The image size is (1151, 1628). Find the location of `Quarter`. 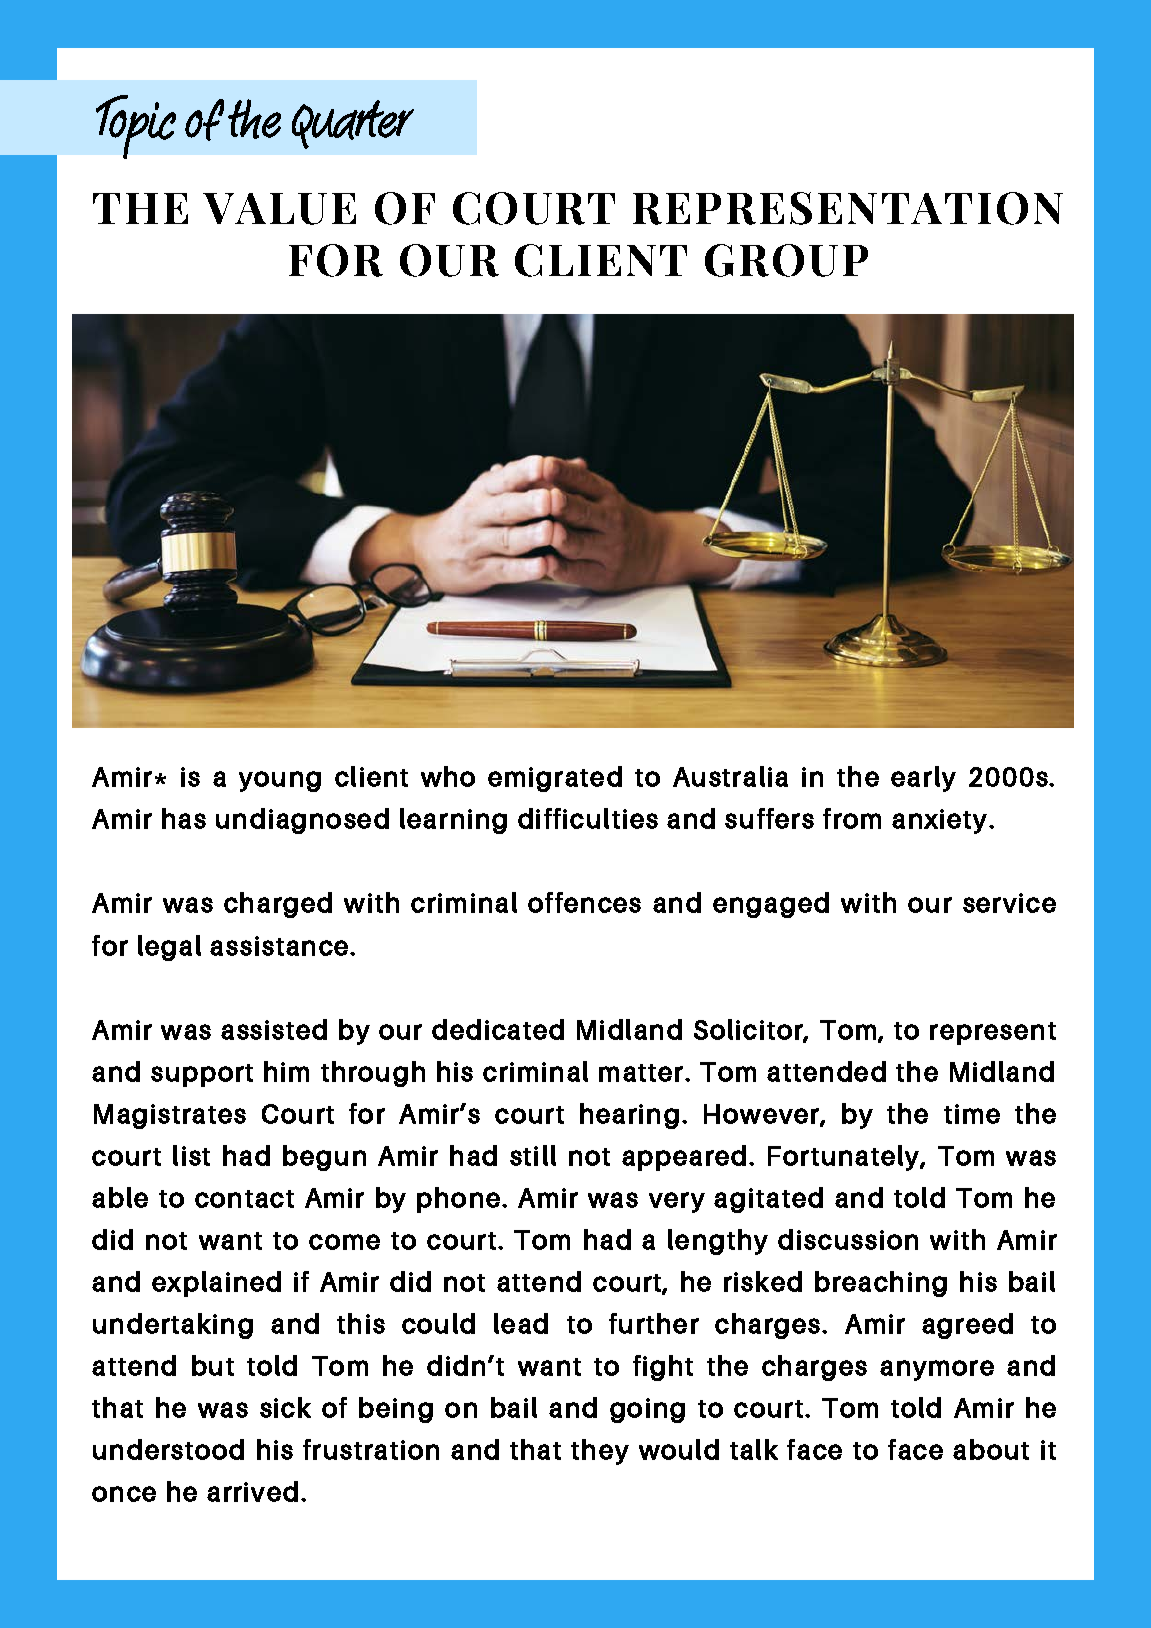

Quarter is located at coordinates (353, 124).
